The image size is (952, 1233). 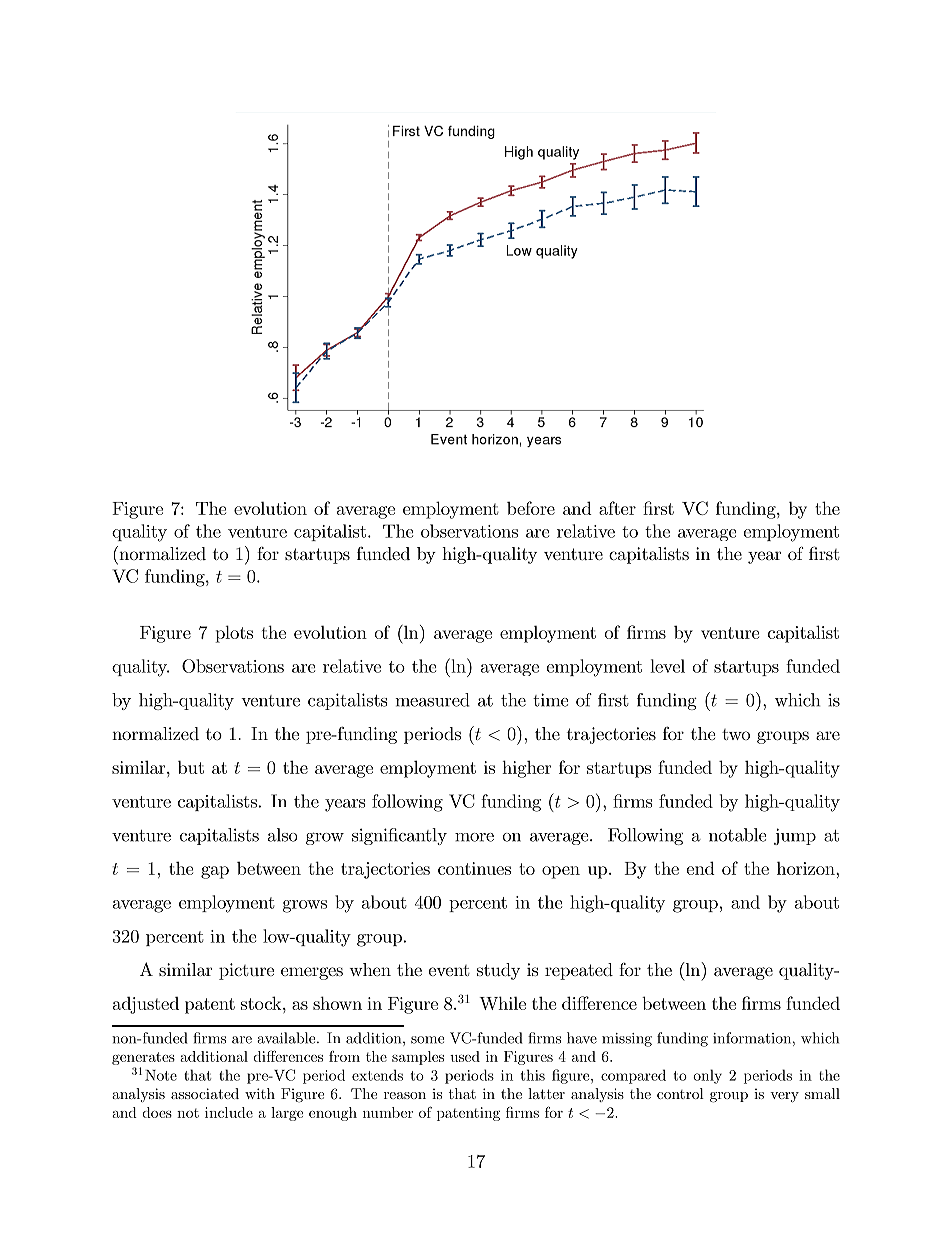 I want to click on measured, so click(x=432, y=700).
